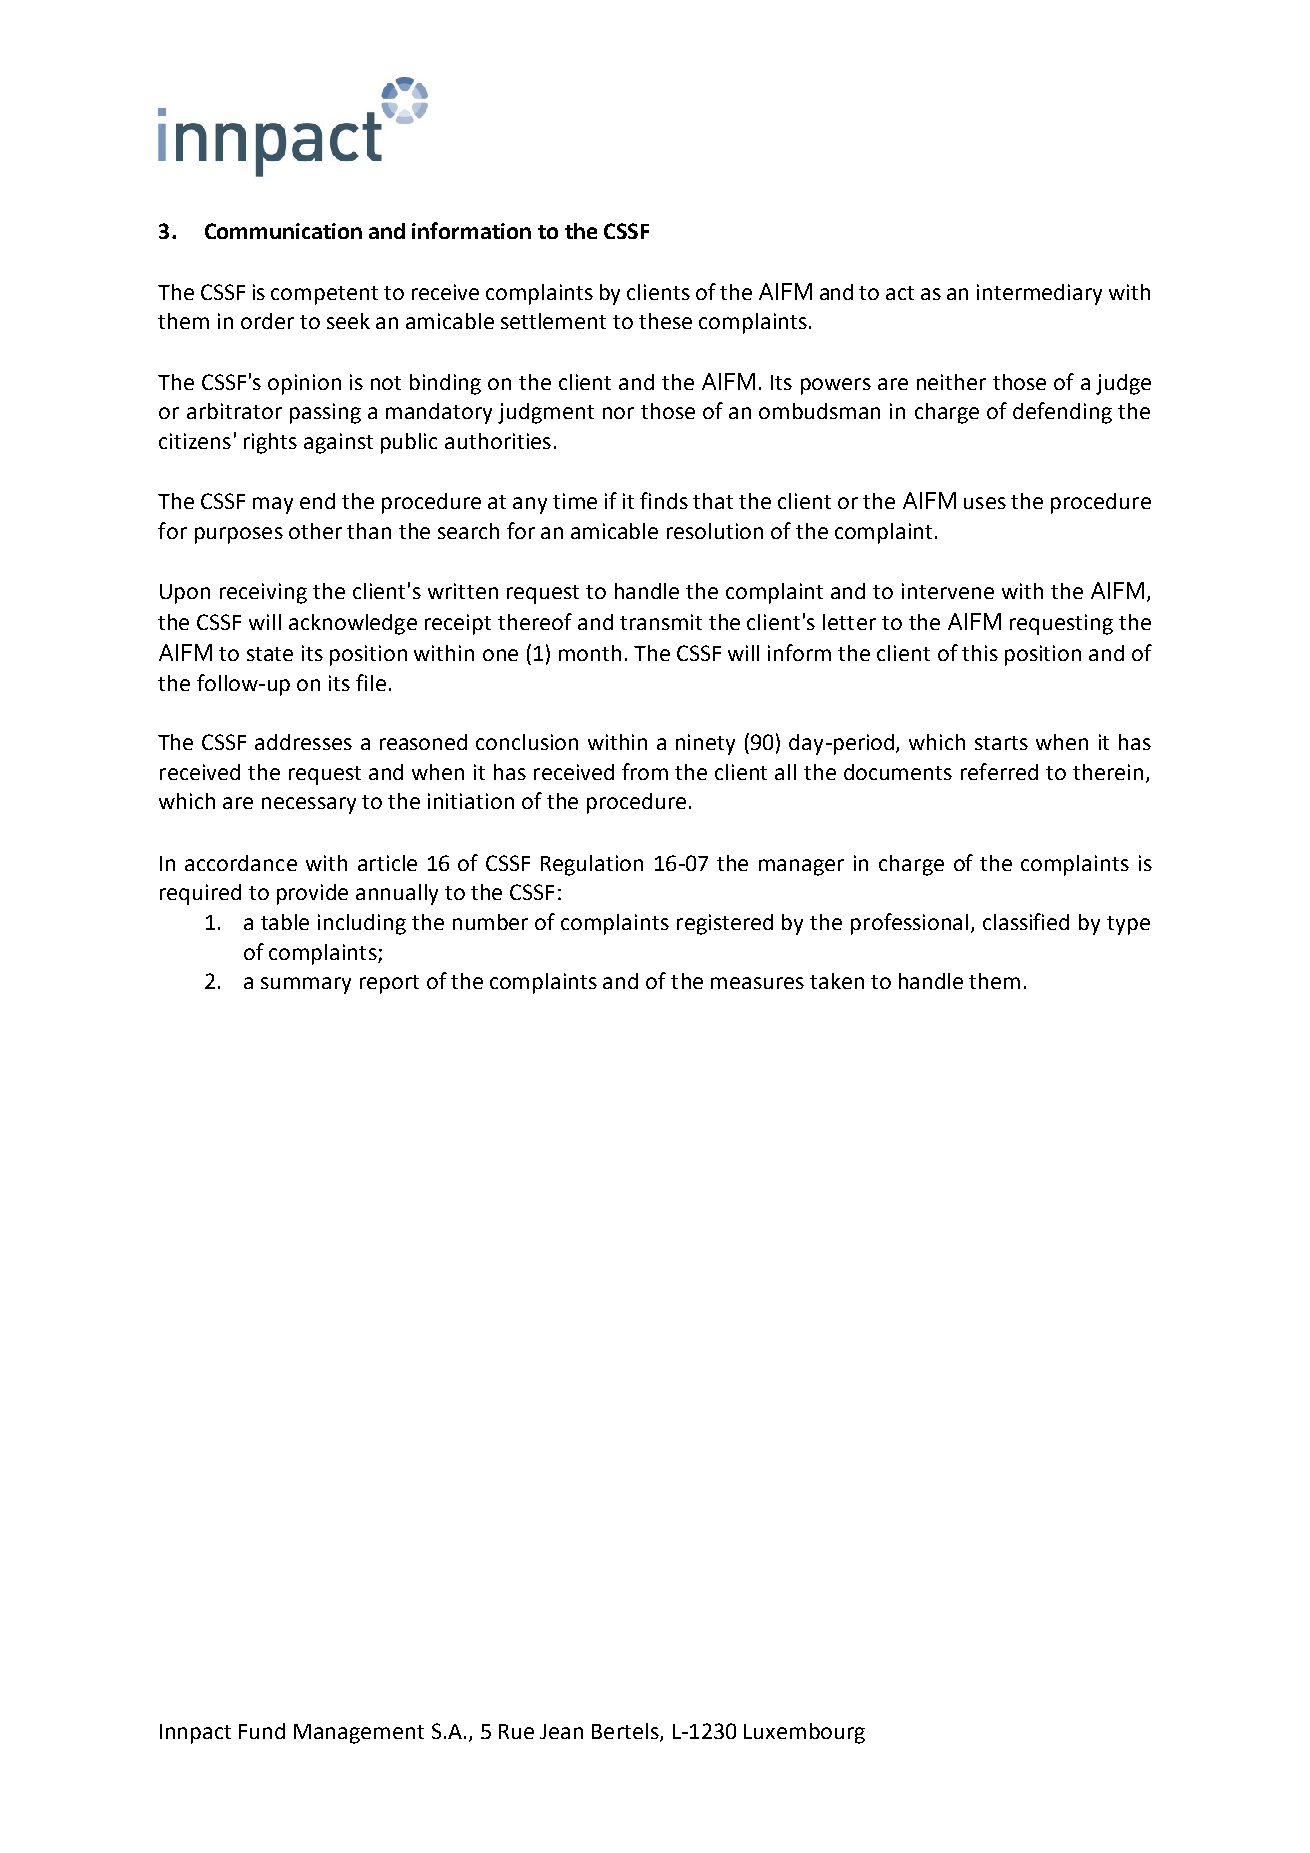 Image resolution: width=1310 pixels, height=1853 pixels. Describe the element at coordinates (665, 321) in the page. I see `these` at that location.
